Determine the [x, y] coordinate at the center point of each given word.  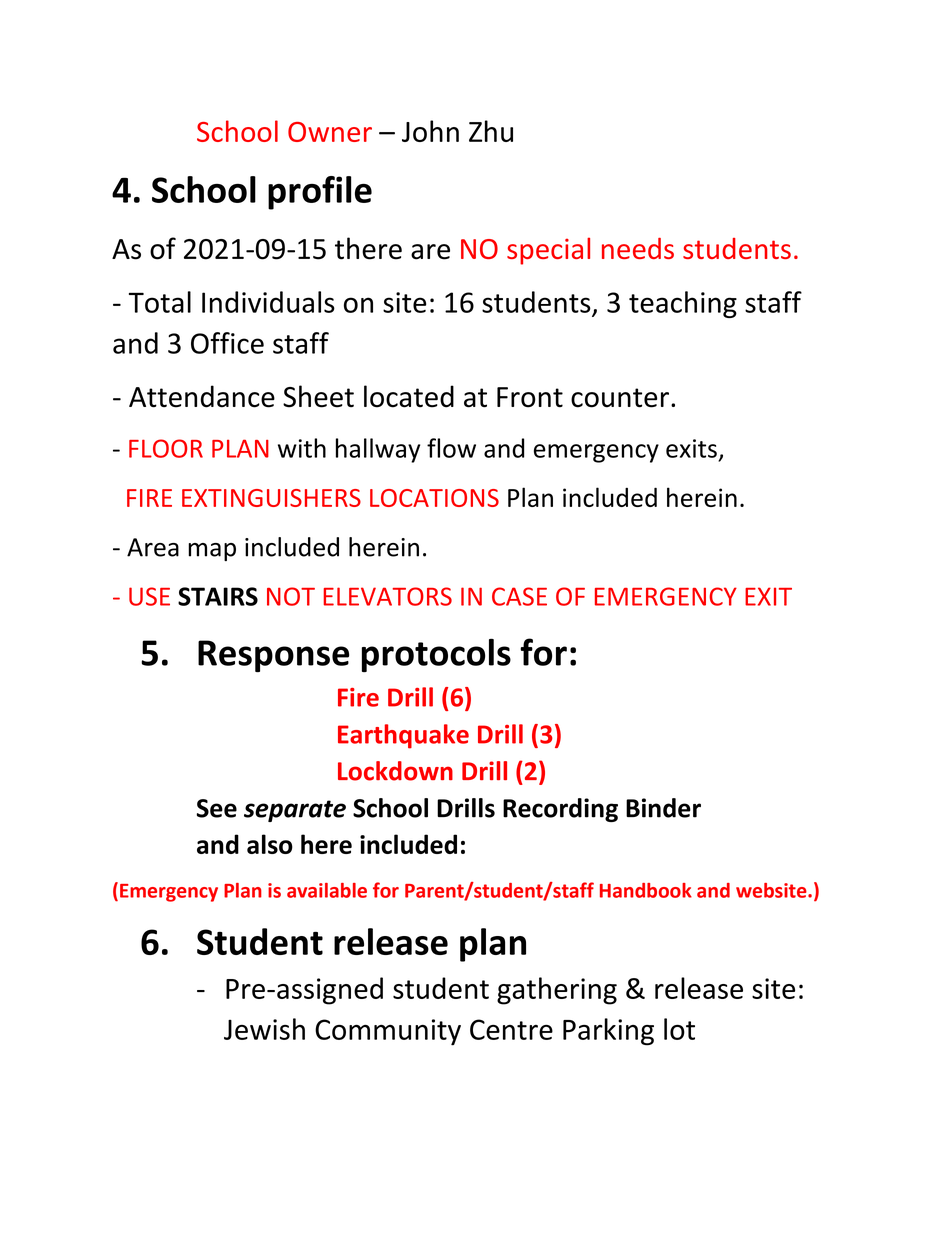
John [430, 131]
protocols [436, 655]
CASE [519, 596]
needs [638, 248]
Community [388, 1032]
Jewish [264, 1029]
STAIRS [218, 596]
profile [320, 193]
